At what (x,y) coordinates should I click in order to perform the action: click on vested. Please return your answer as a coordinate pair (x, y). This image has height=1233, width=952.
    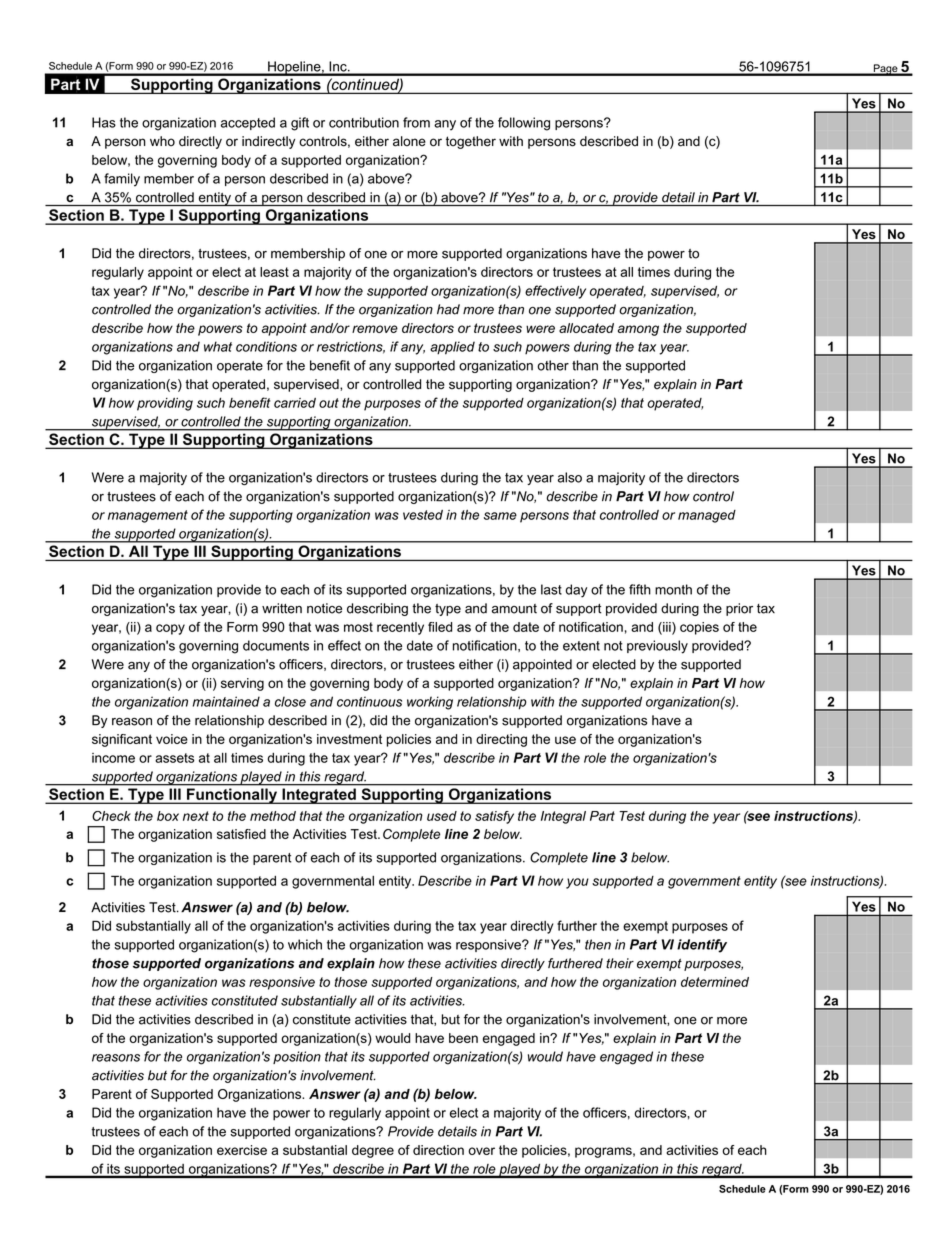
    Looking at the image, I should click on (423, 515).
